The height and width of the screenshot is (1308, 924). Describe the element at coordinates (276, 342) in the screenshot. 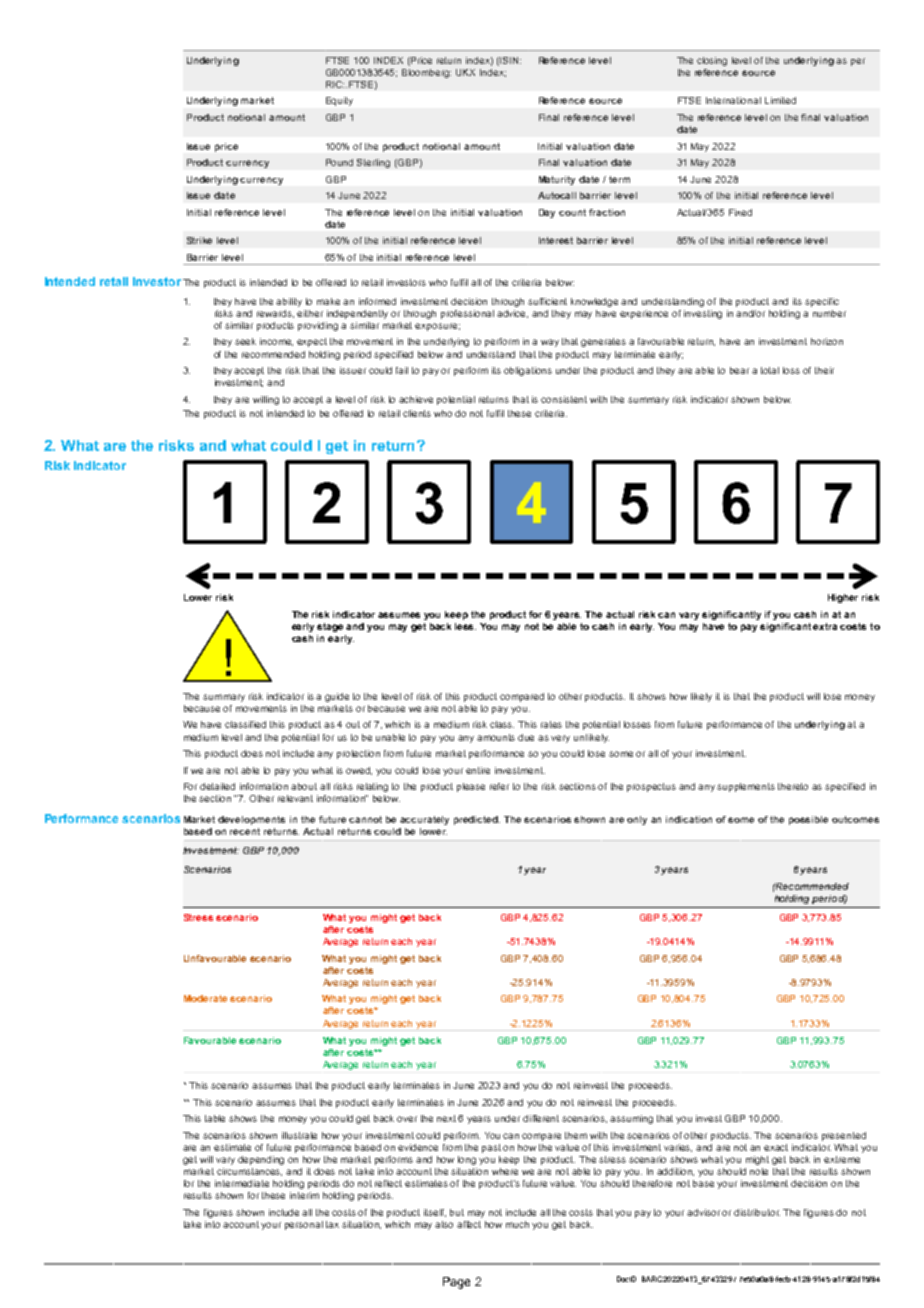

I see `income` at that location.
